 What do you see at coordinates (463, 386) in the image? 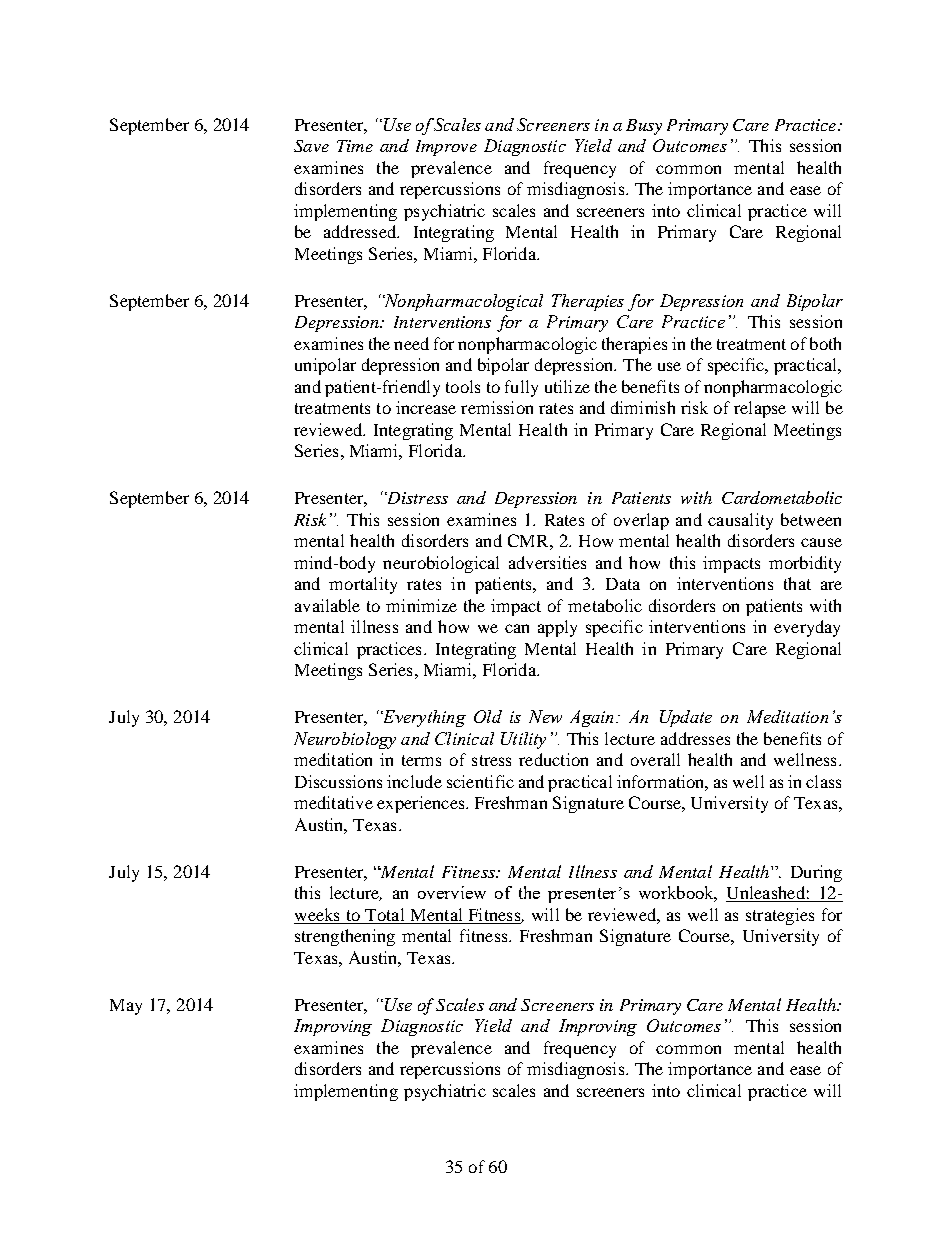
I see `tools` at bounding box center [463, 386].
